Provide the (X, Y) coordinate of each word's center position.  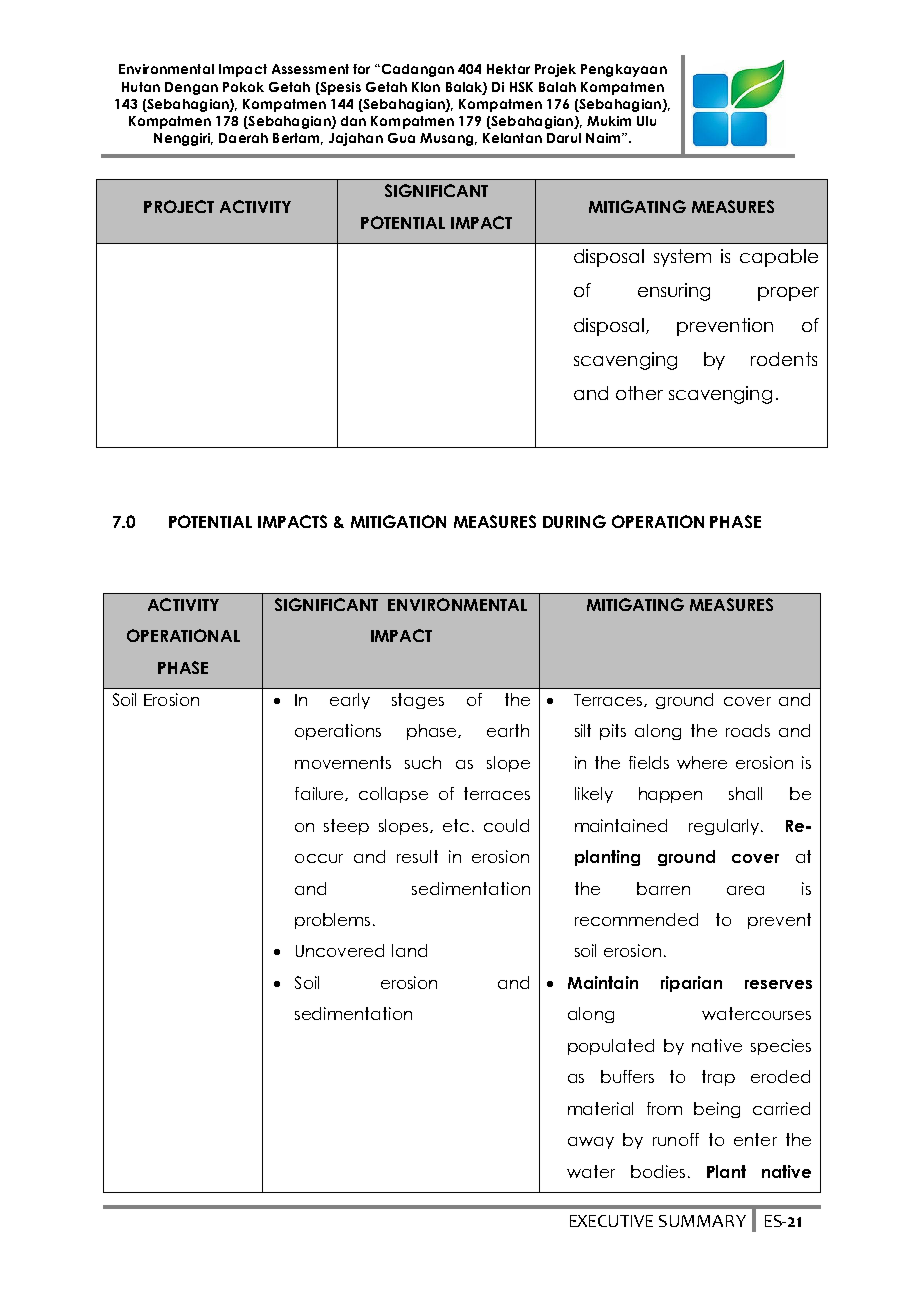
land (409, 950)
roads (748, 730)
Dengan (191, 88)
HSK (521, 87)
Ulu (646, 121)
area (745, 890)
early (350, 701)
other (639, 393)
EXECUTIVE (611, 1221)
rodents (784, 359)
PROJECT (179, 206)
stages (418, 701)
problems (332, 921)
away (591, 1143)
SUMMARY (702, 1221)
